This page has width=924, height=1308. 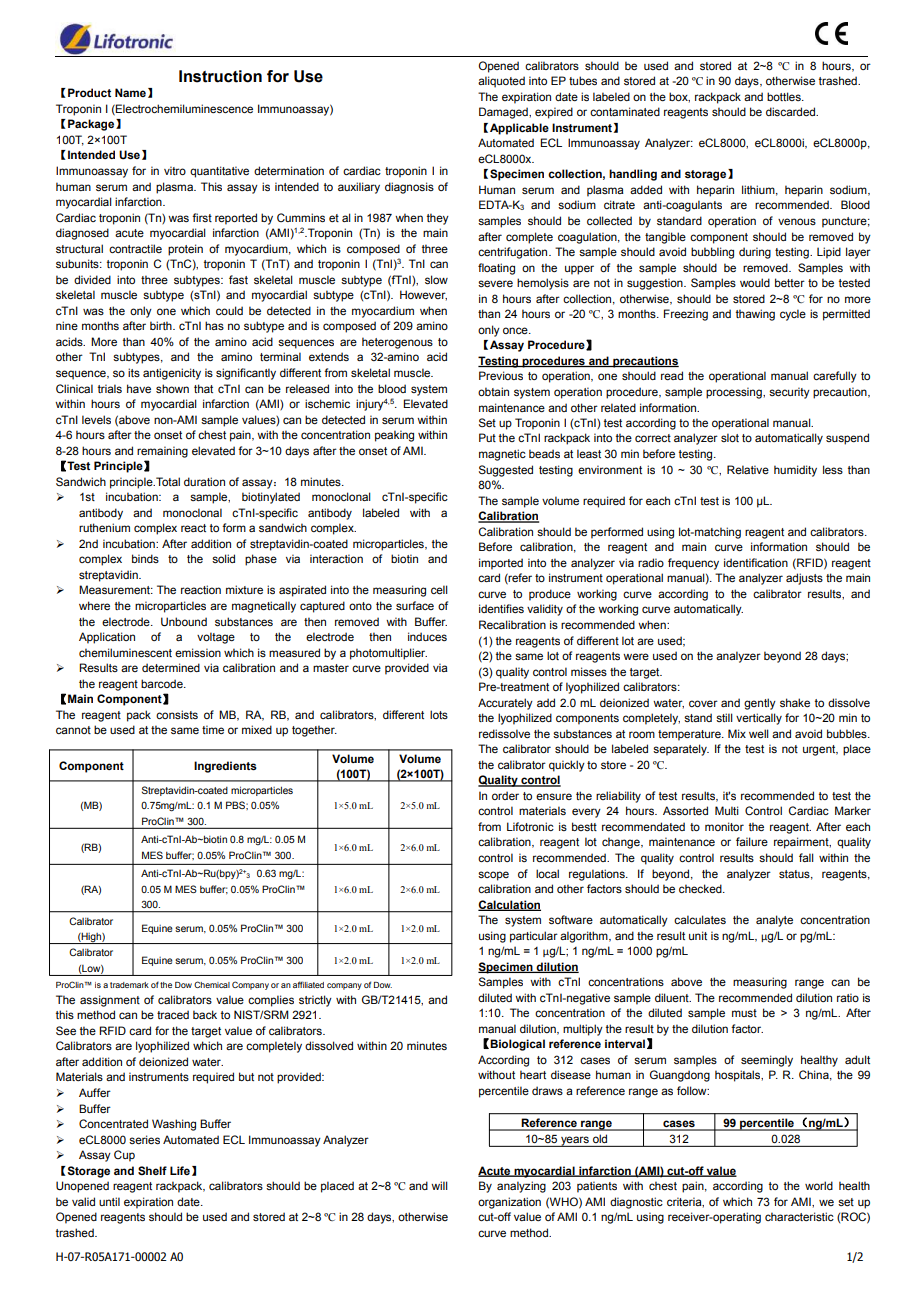 I want to click on Name, so click(x=130, y=92).
